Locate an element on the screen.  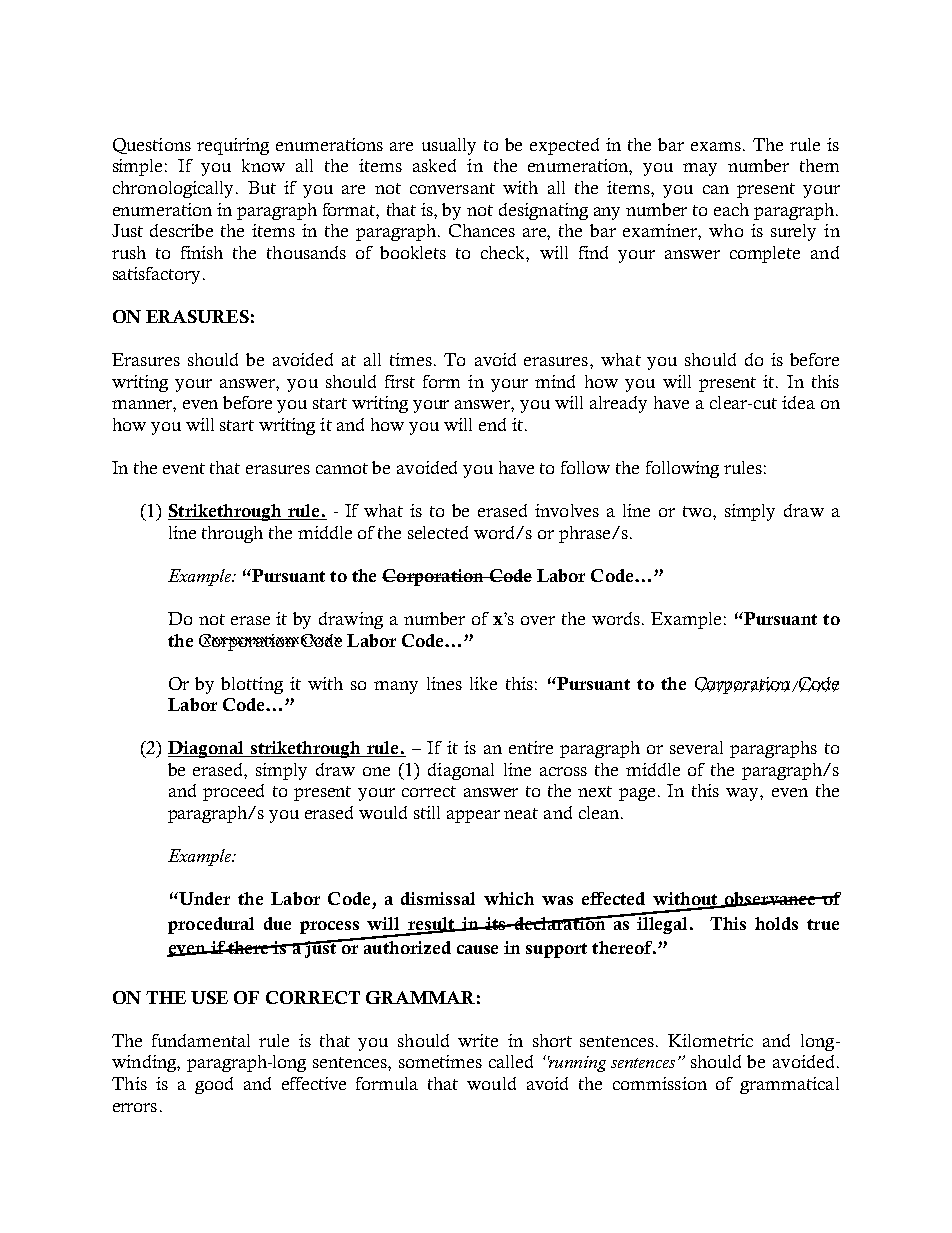
grammatical is located at coordinates (789, 1085).
